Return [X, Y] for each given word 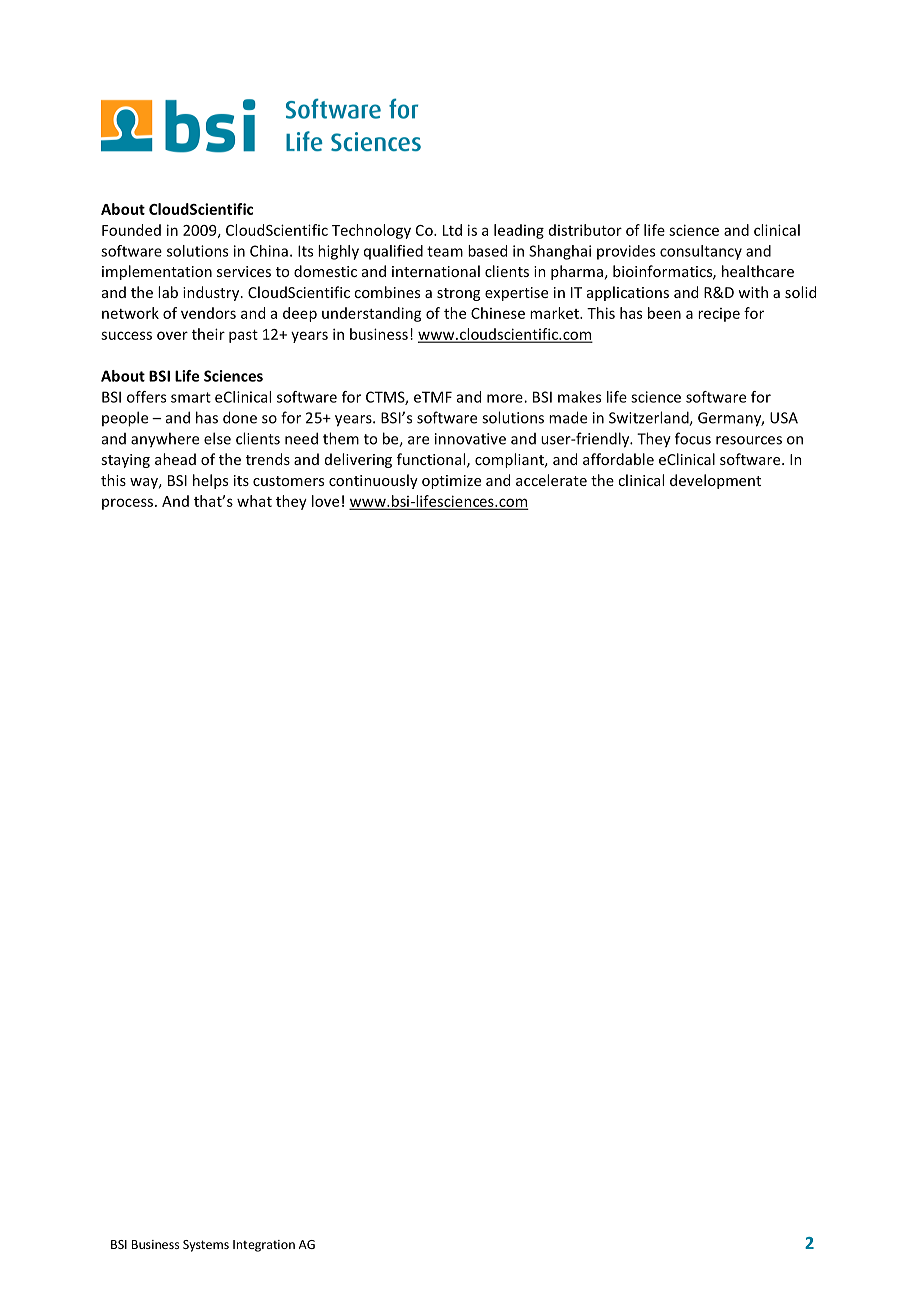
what [254, 501]
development [715, 481]
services [244, 271]
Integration [264, 1246]
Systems [206, 1246]
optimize [451, 482]
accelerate [551, 480]
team [445, 251]
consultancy [701, 252]
